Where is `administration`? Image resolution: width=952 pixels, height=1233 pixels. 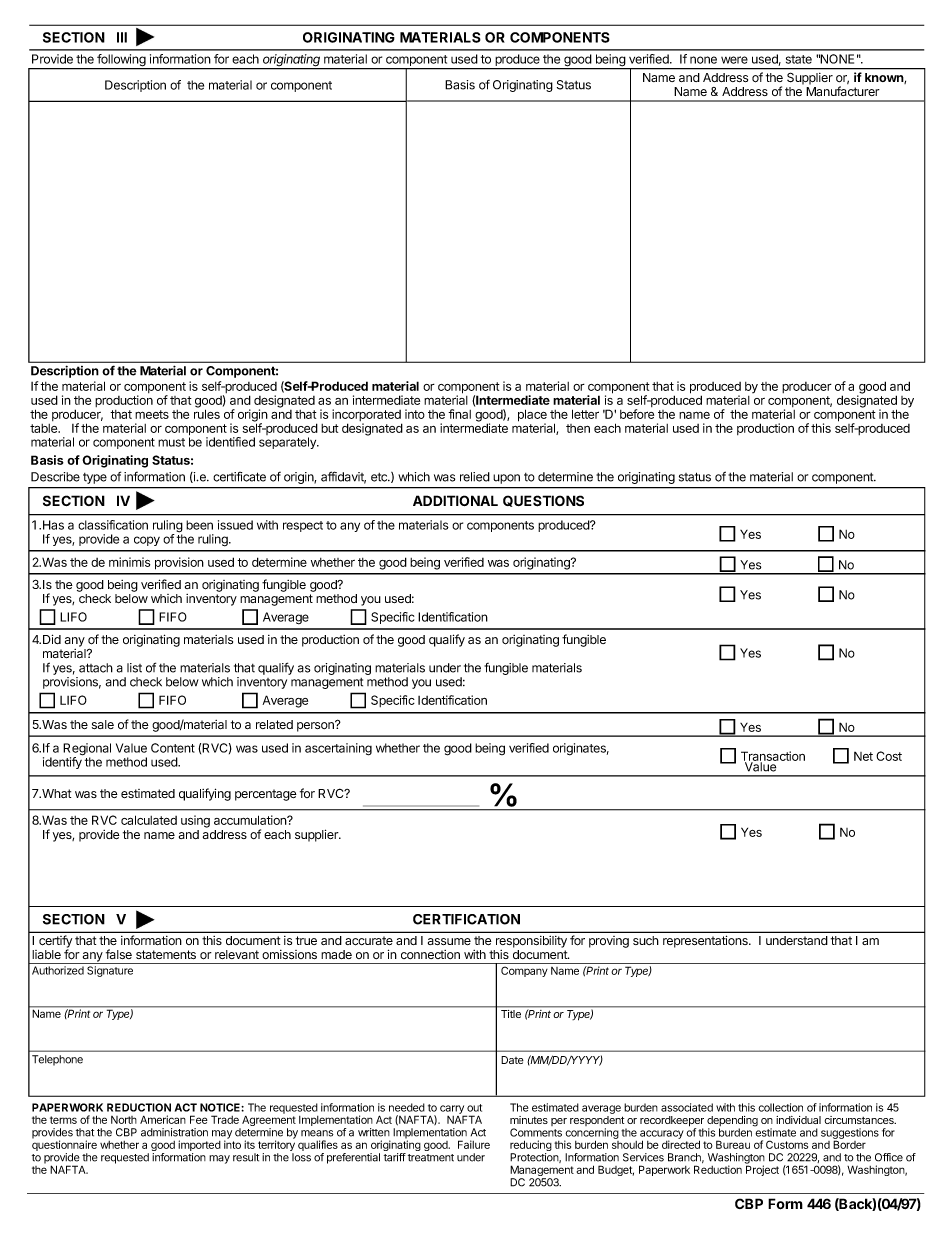
administration is located at coordinates (174, 1132).
